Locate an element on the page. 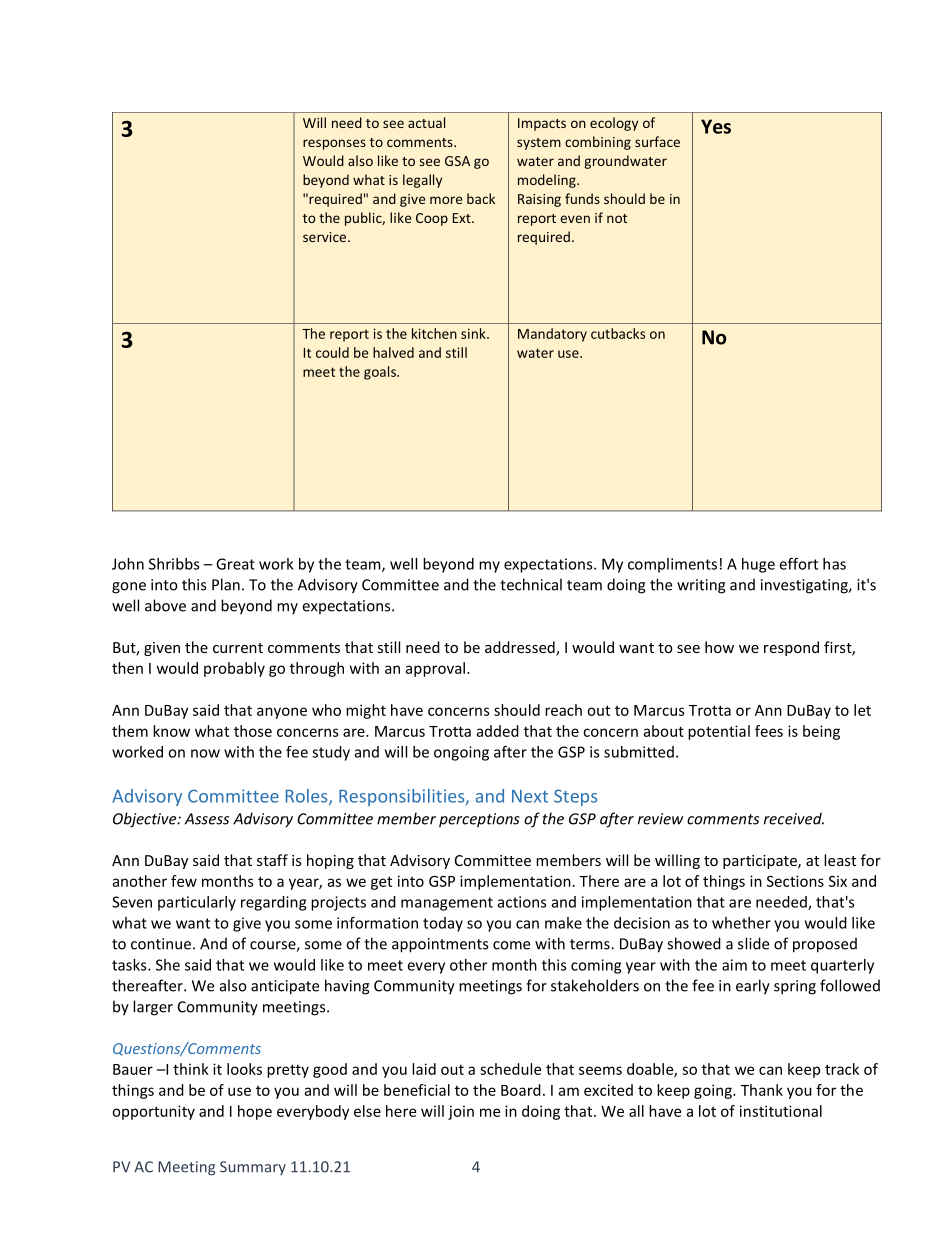  could is located at coordinates (332, 352).
